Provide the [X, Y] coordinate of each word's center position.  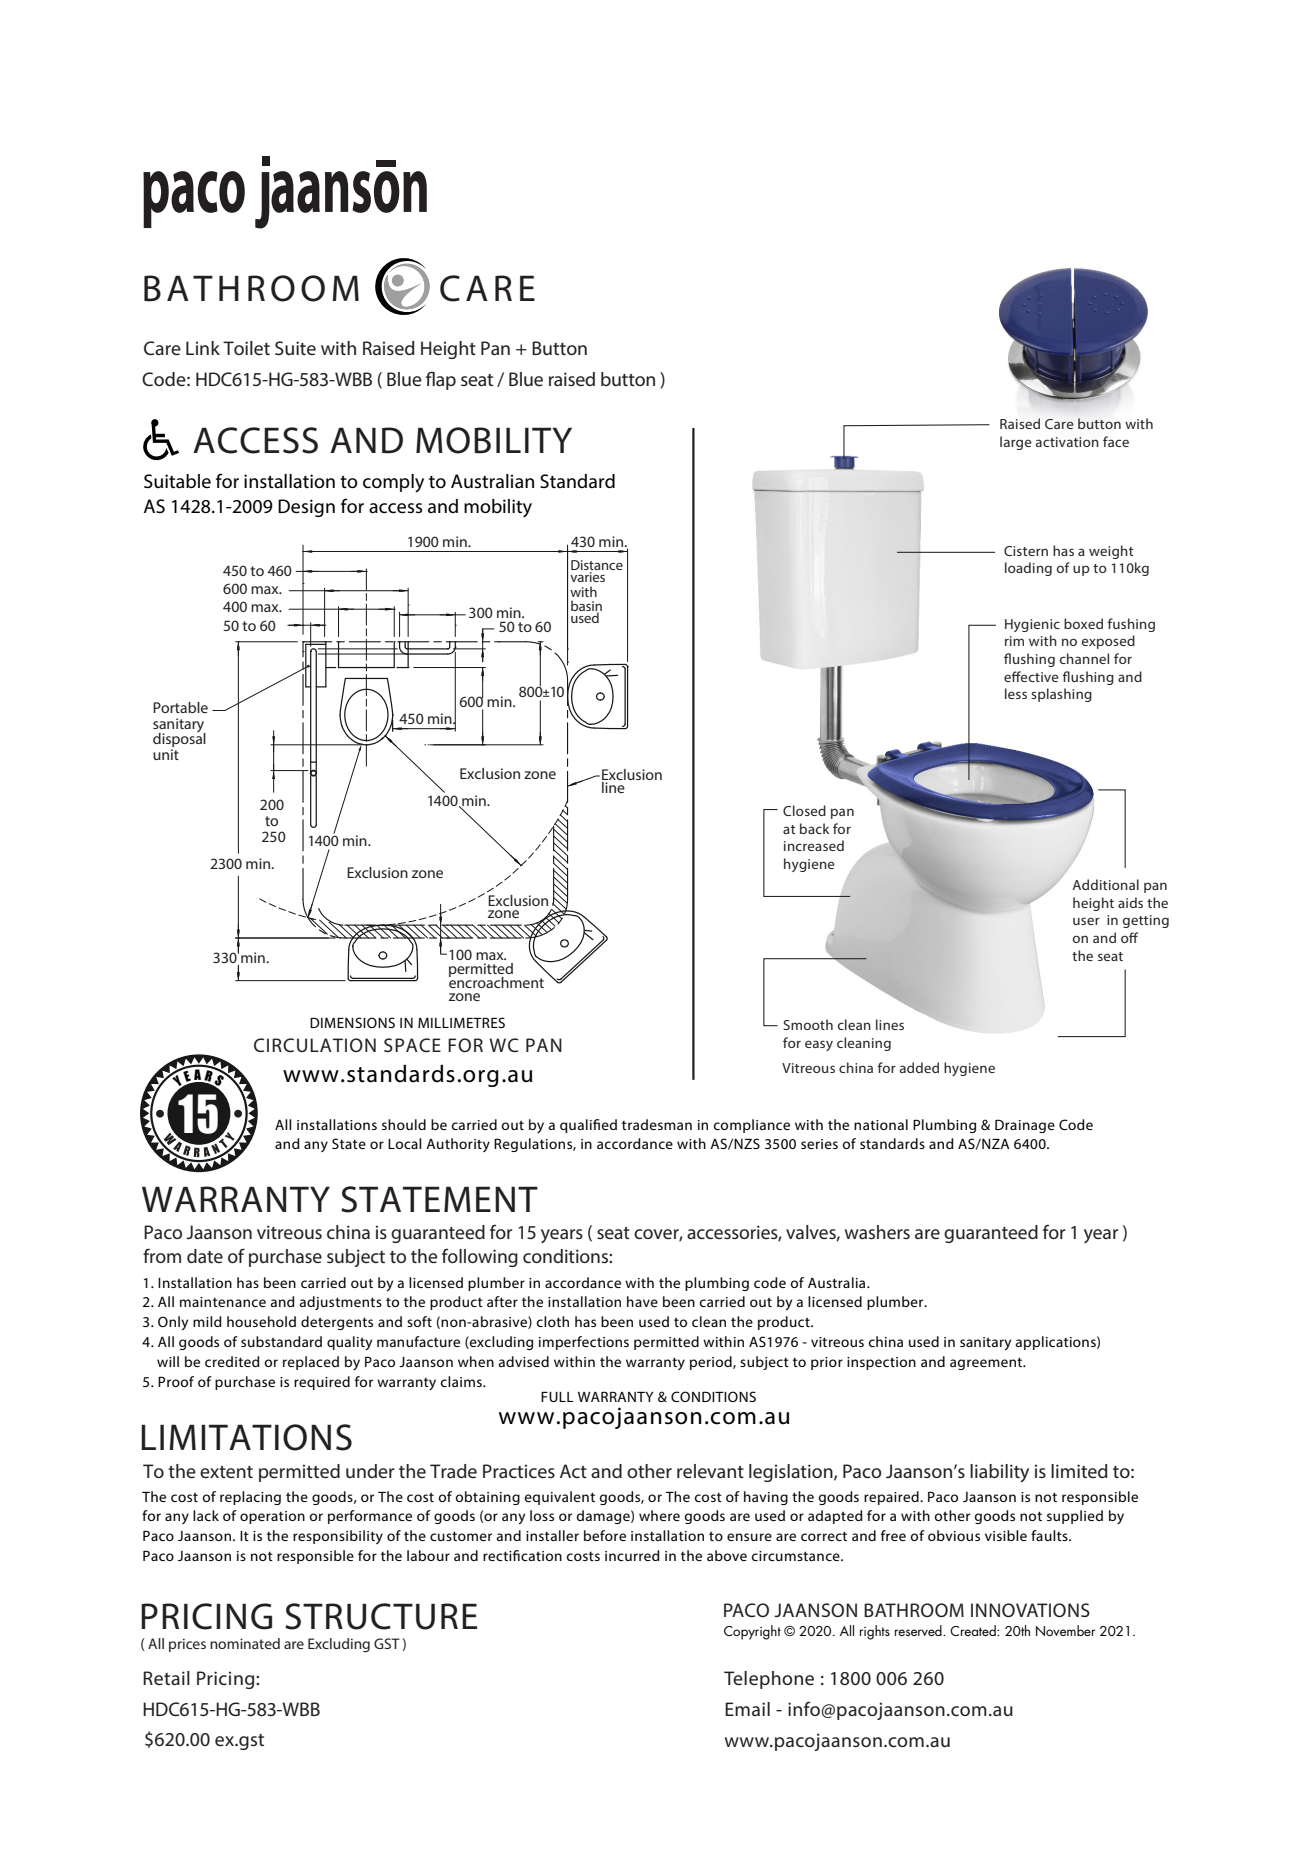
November [1065, 1630]
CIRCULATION [315, 1045]
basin [586, 606]
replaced [311, 1363]
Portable [180, 707]
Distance [597, 566]
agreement [987, 1363]
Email [747, 1709]
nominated [245, 1643]
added [919, 1067]
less [1016, 693]
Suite [295, 348]
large [1016, 443]
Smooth [808, 1024]
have [642, 1301]
